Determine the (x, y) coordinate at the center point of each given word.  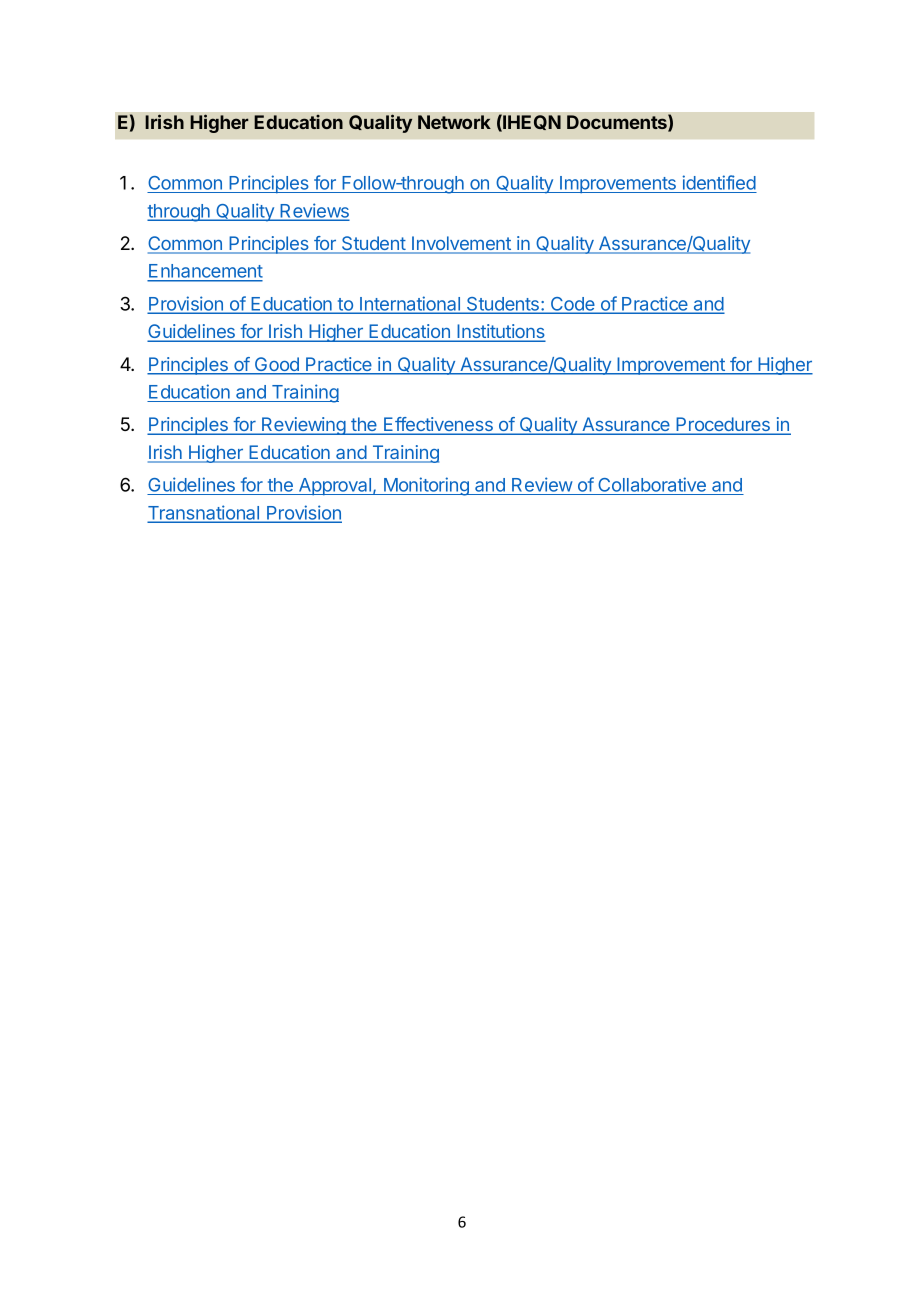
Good (277, 365)
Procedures (723, 425)
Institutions (500, 332)
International (410, 304)
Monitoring (426, 486)
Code (573, 305)
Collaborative (652, 486)
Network (454, 122)
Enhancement (205, 272)
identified (719, 184)
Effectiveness (438, 425)
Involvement (461, 244)
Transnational (205, 513)
